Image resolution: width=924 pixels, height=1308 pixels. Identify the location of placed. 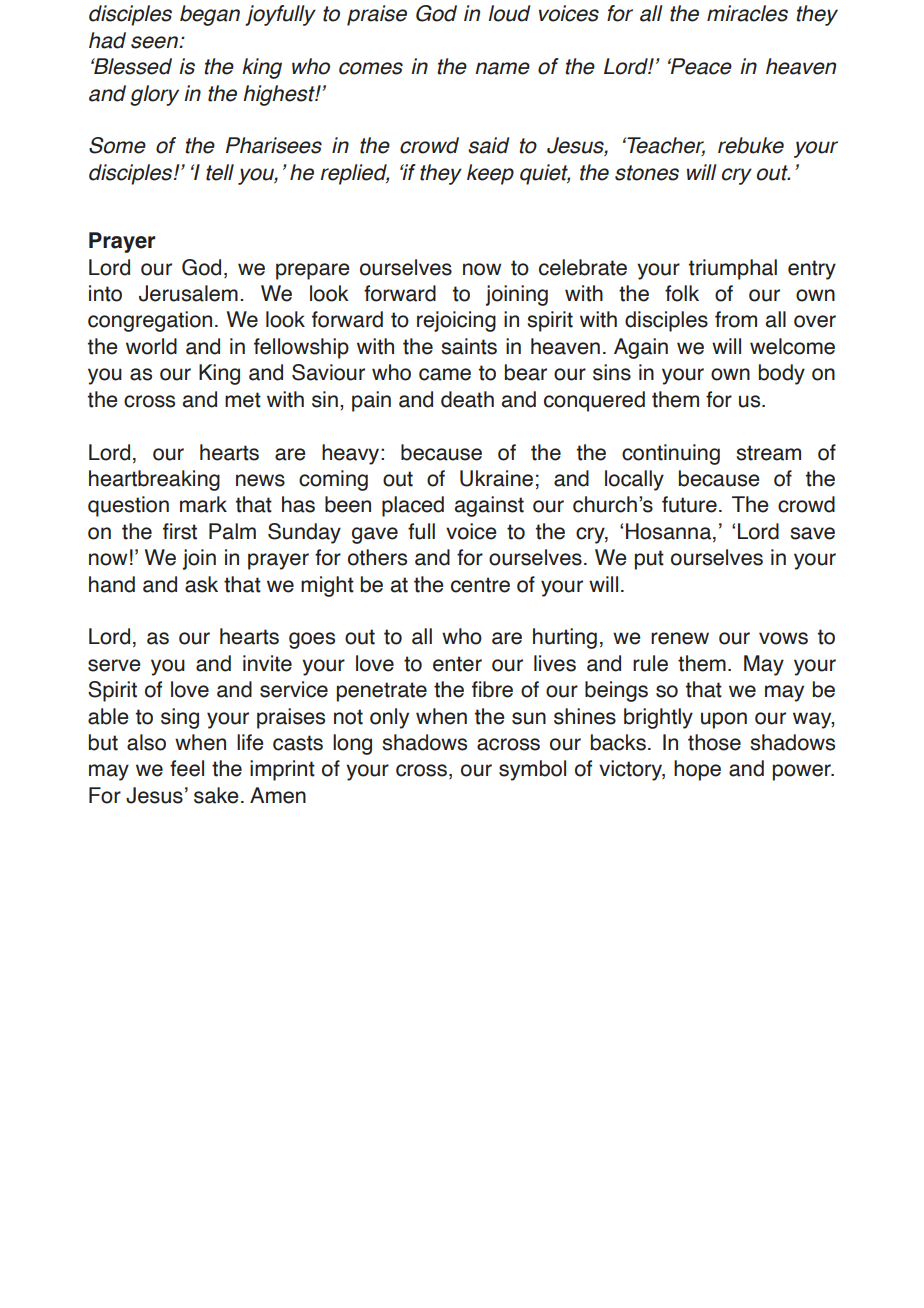
(413, 506).
